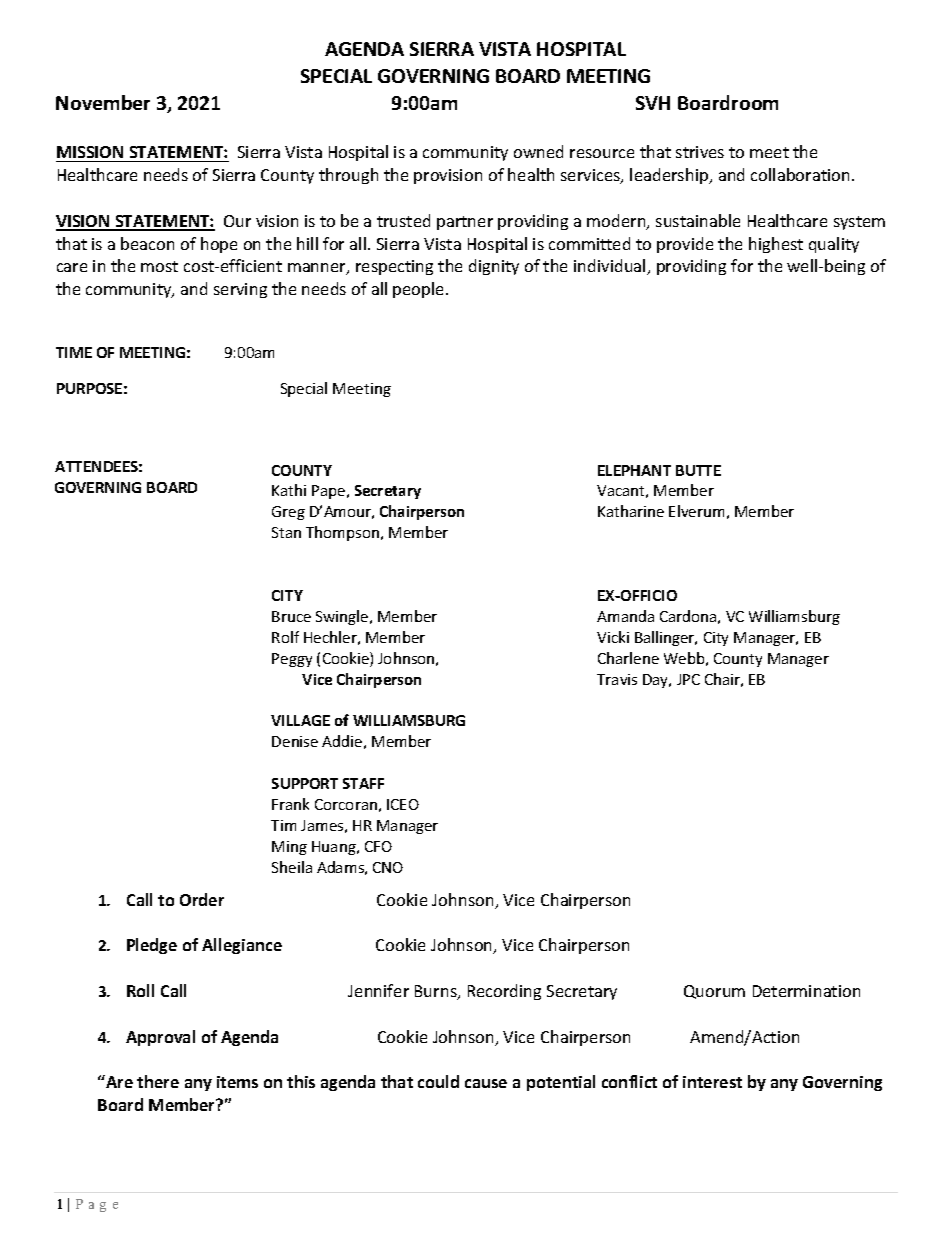 This page has width=952, height=1233. Describe the element at coordinates (486, 1083) in the page. I see `cause` at that location.
